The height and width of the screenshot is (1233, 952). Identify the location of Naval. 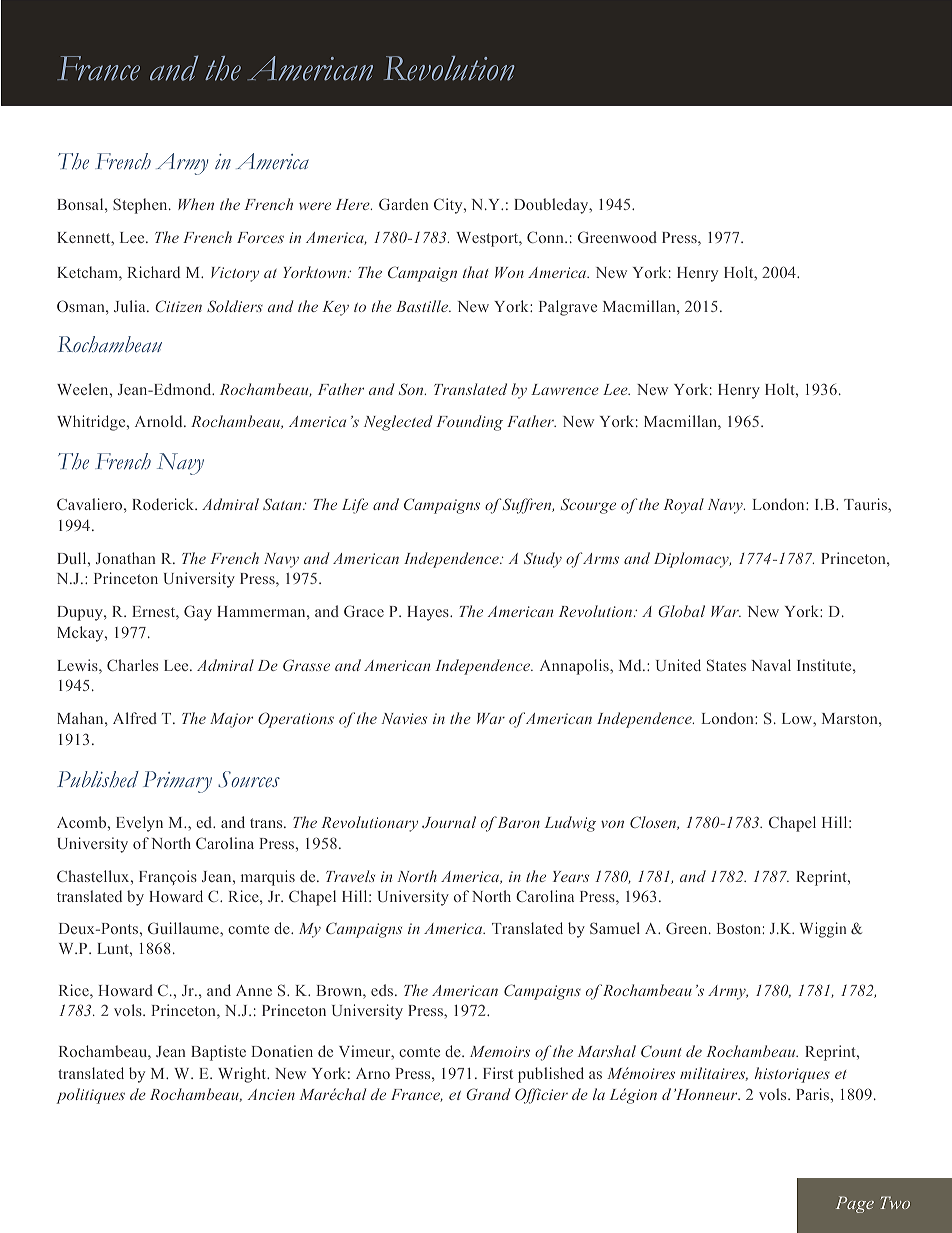
(771, 665).
